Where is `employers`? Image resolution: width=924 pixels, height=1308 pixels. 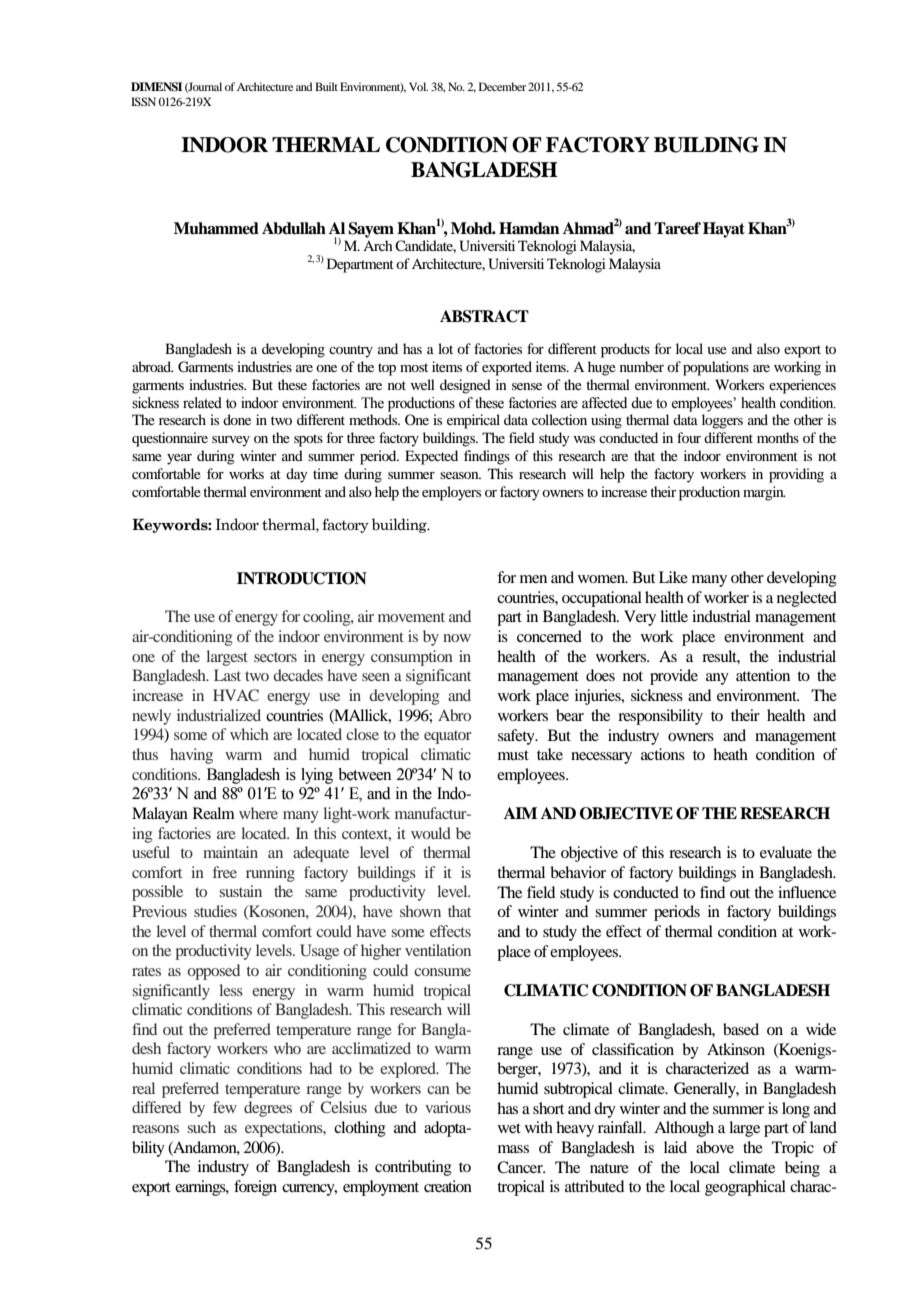 employers is located at coordinates (451, 493).
